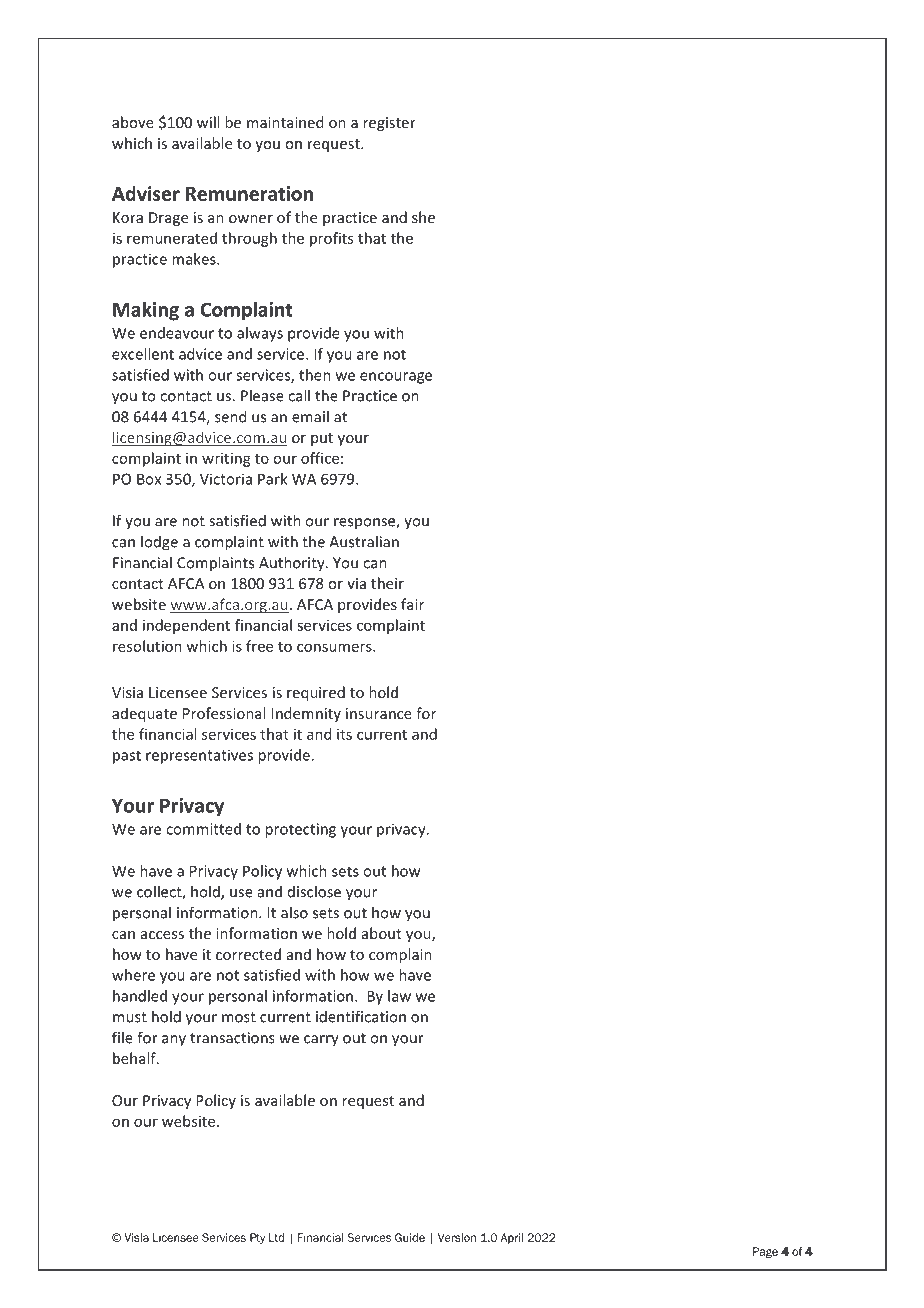 This screenshot has width=924, height=1308. Describe the element at coordinates (423, 217) in the screenshot. I see `she` at that location.
